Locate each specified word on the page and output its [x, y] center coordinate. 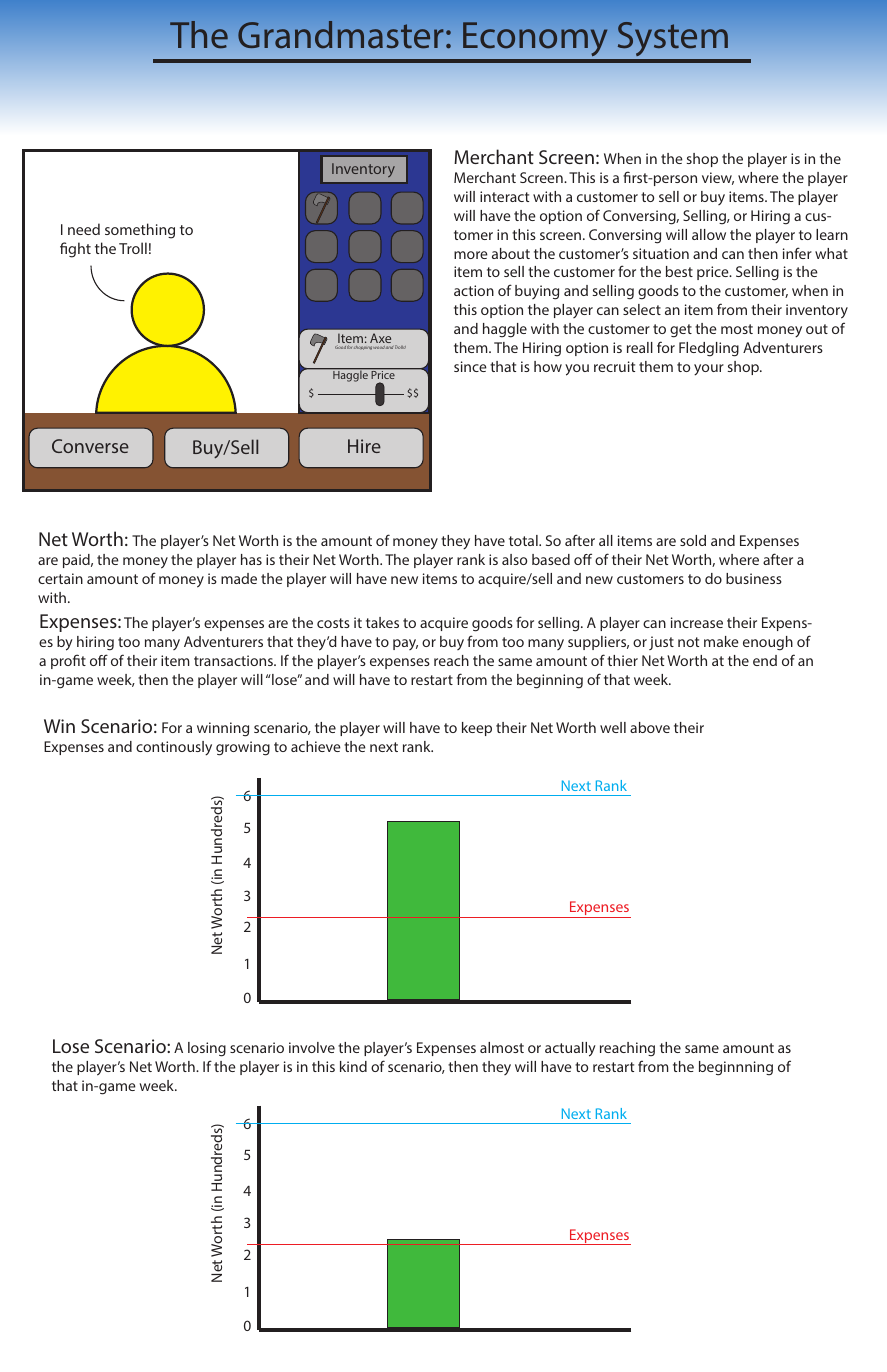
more [471, 255]
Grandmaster [341, 34]
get [681, 331]
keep [477, 729]
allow [709, 234]
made [239, 578]
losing [207, 1049]
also [514, 559]
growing [243, 748]
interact [504, 196]
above [650, 727]
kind [353, 1066]
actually [570, 1049]
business [754, 578]
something [140, 231]
